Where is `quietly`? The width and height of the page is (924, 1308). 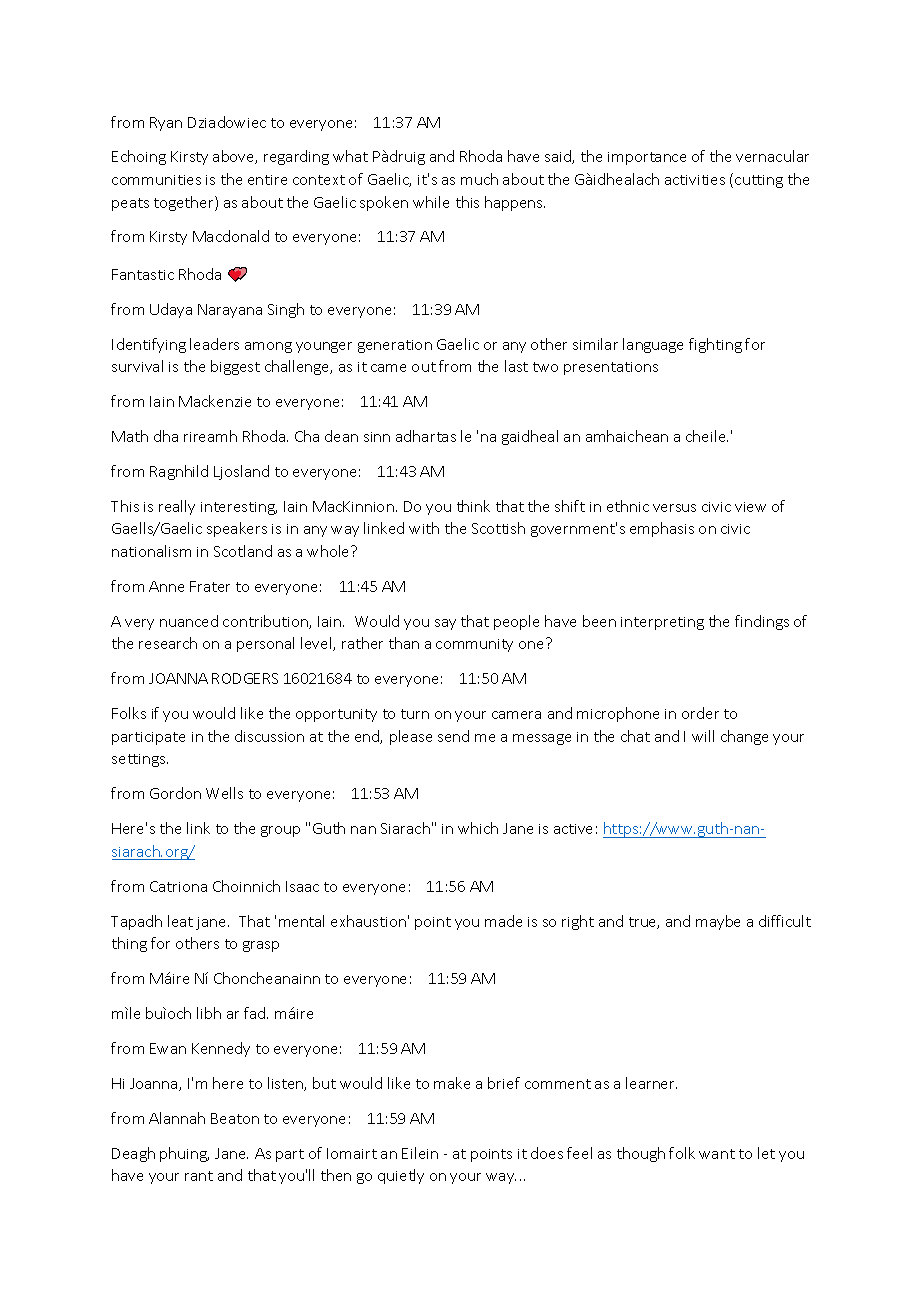
quietly is located at coordinates (401, 1176).
